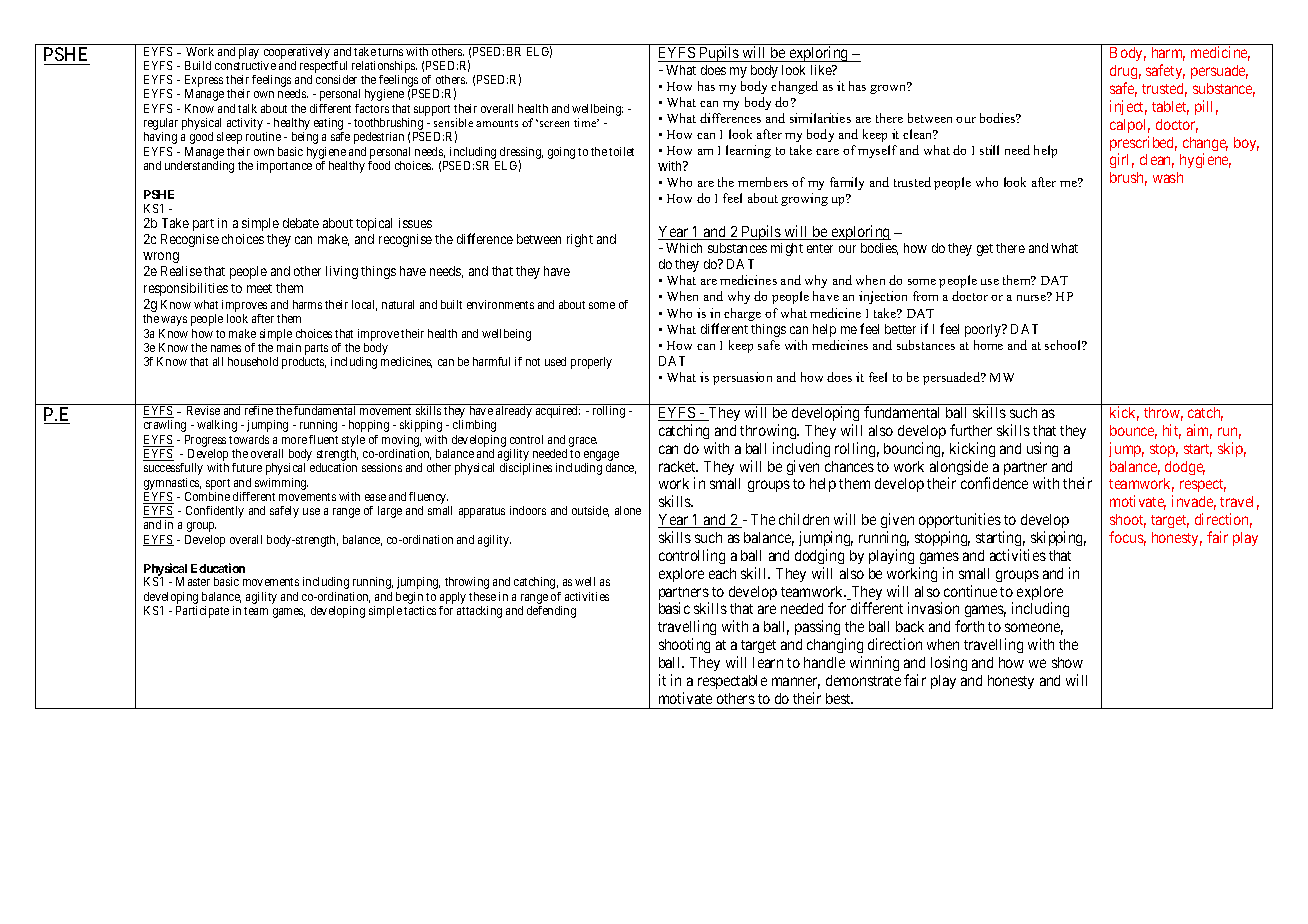 This image has height=924, width=1308. I want to click on Which, so click(684, 248).
